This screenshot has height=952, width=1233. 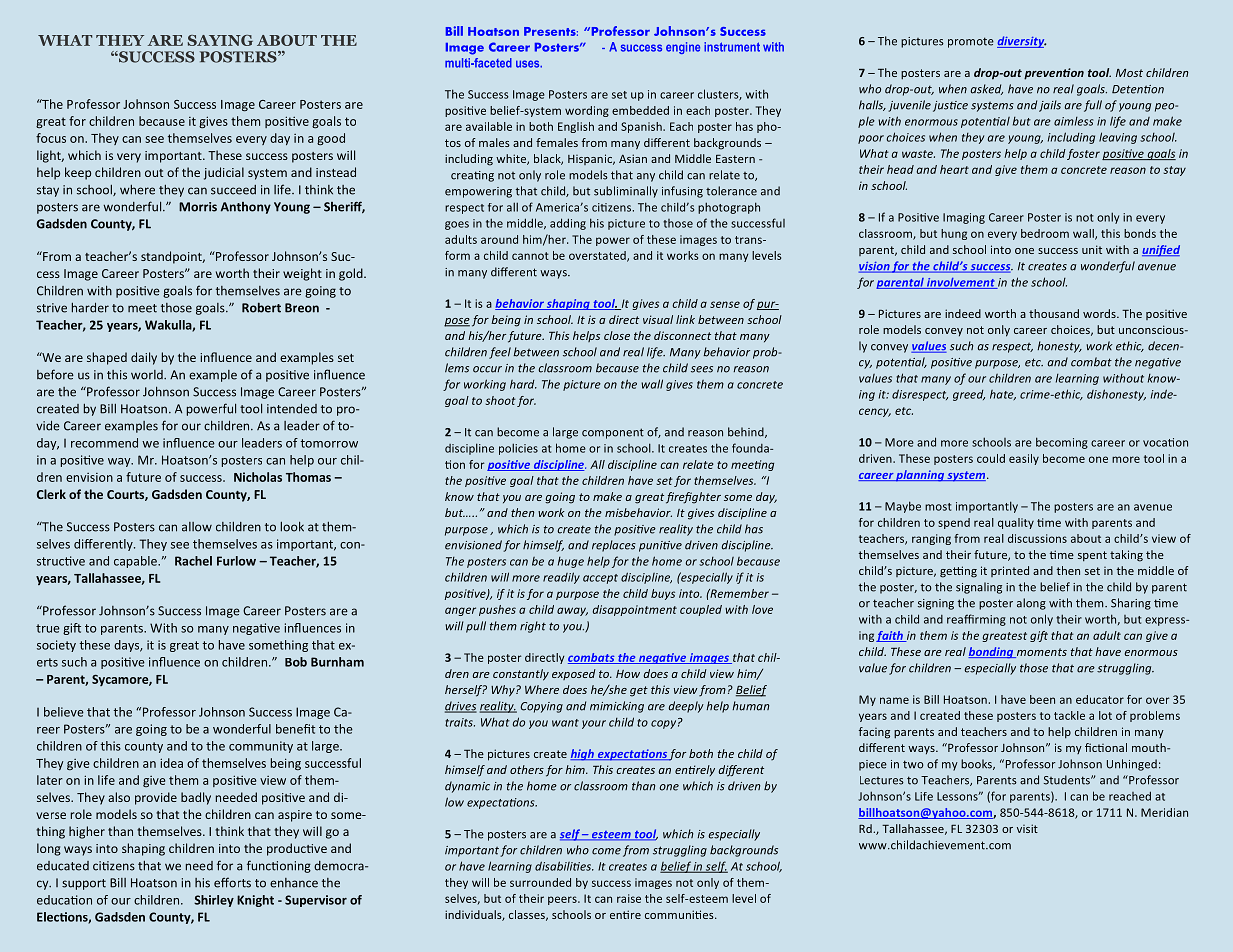 What do you see at coordinates (564, 866) in the screenshot?
I see `disabilities` at bounding box center [564, 866].
